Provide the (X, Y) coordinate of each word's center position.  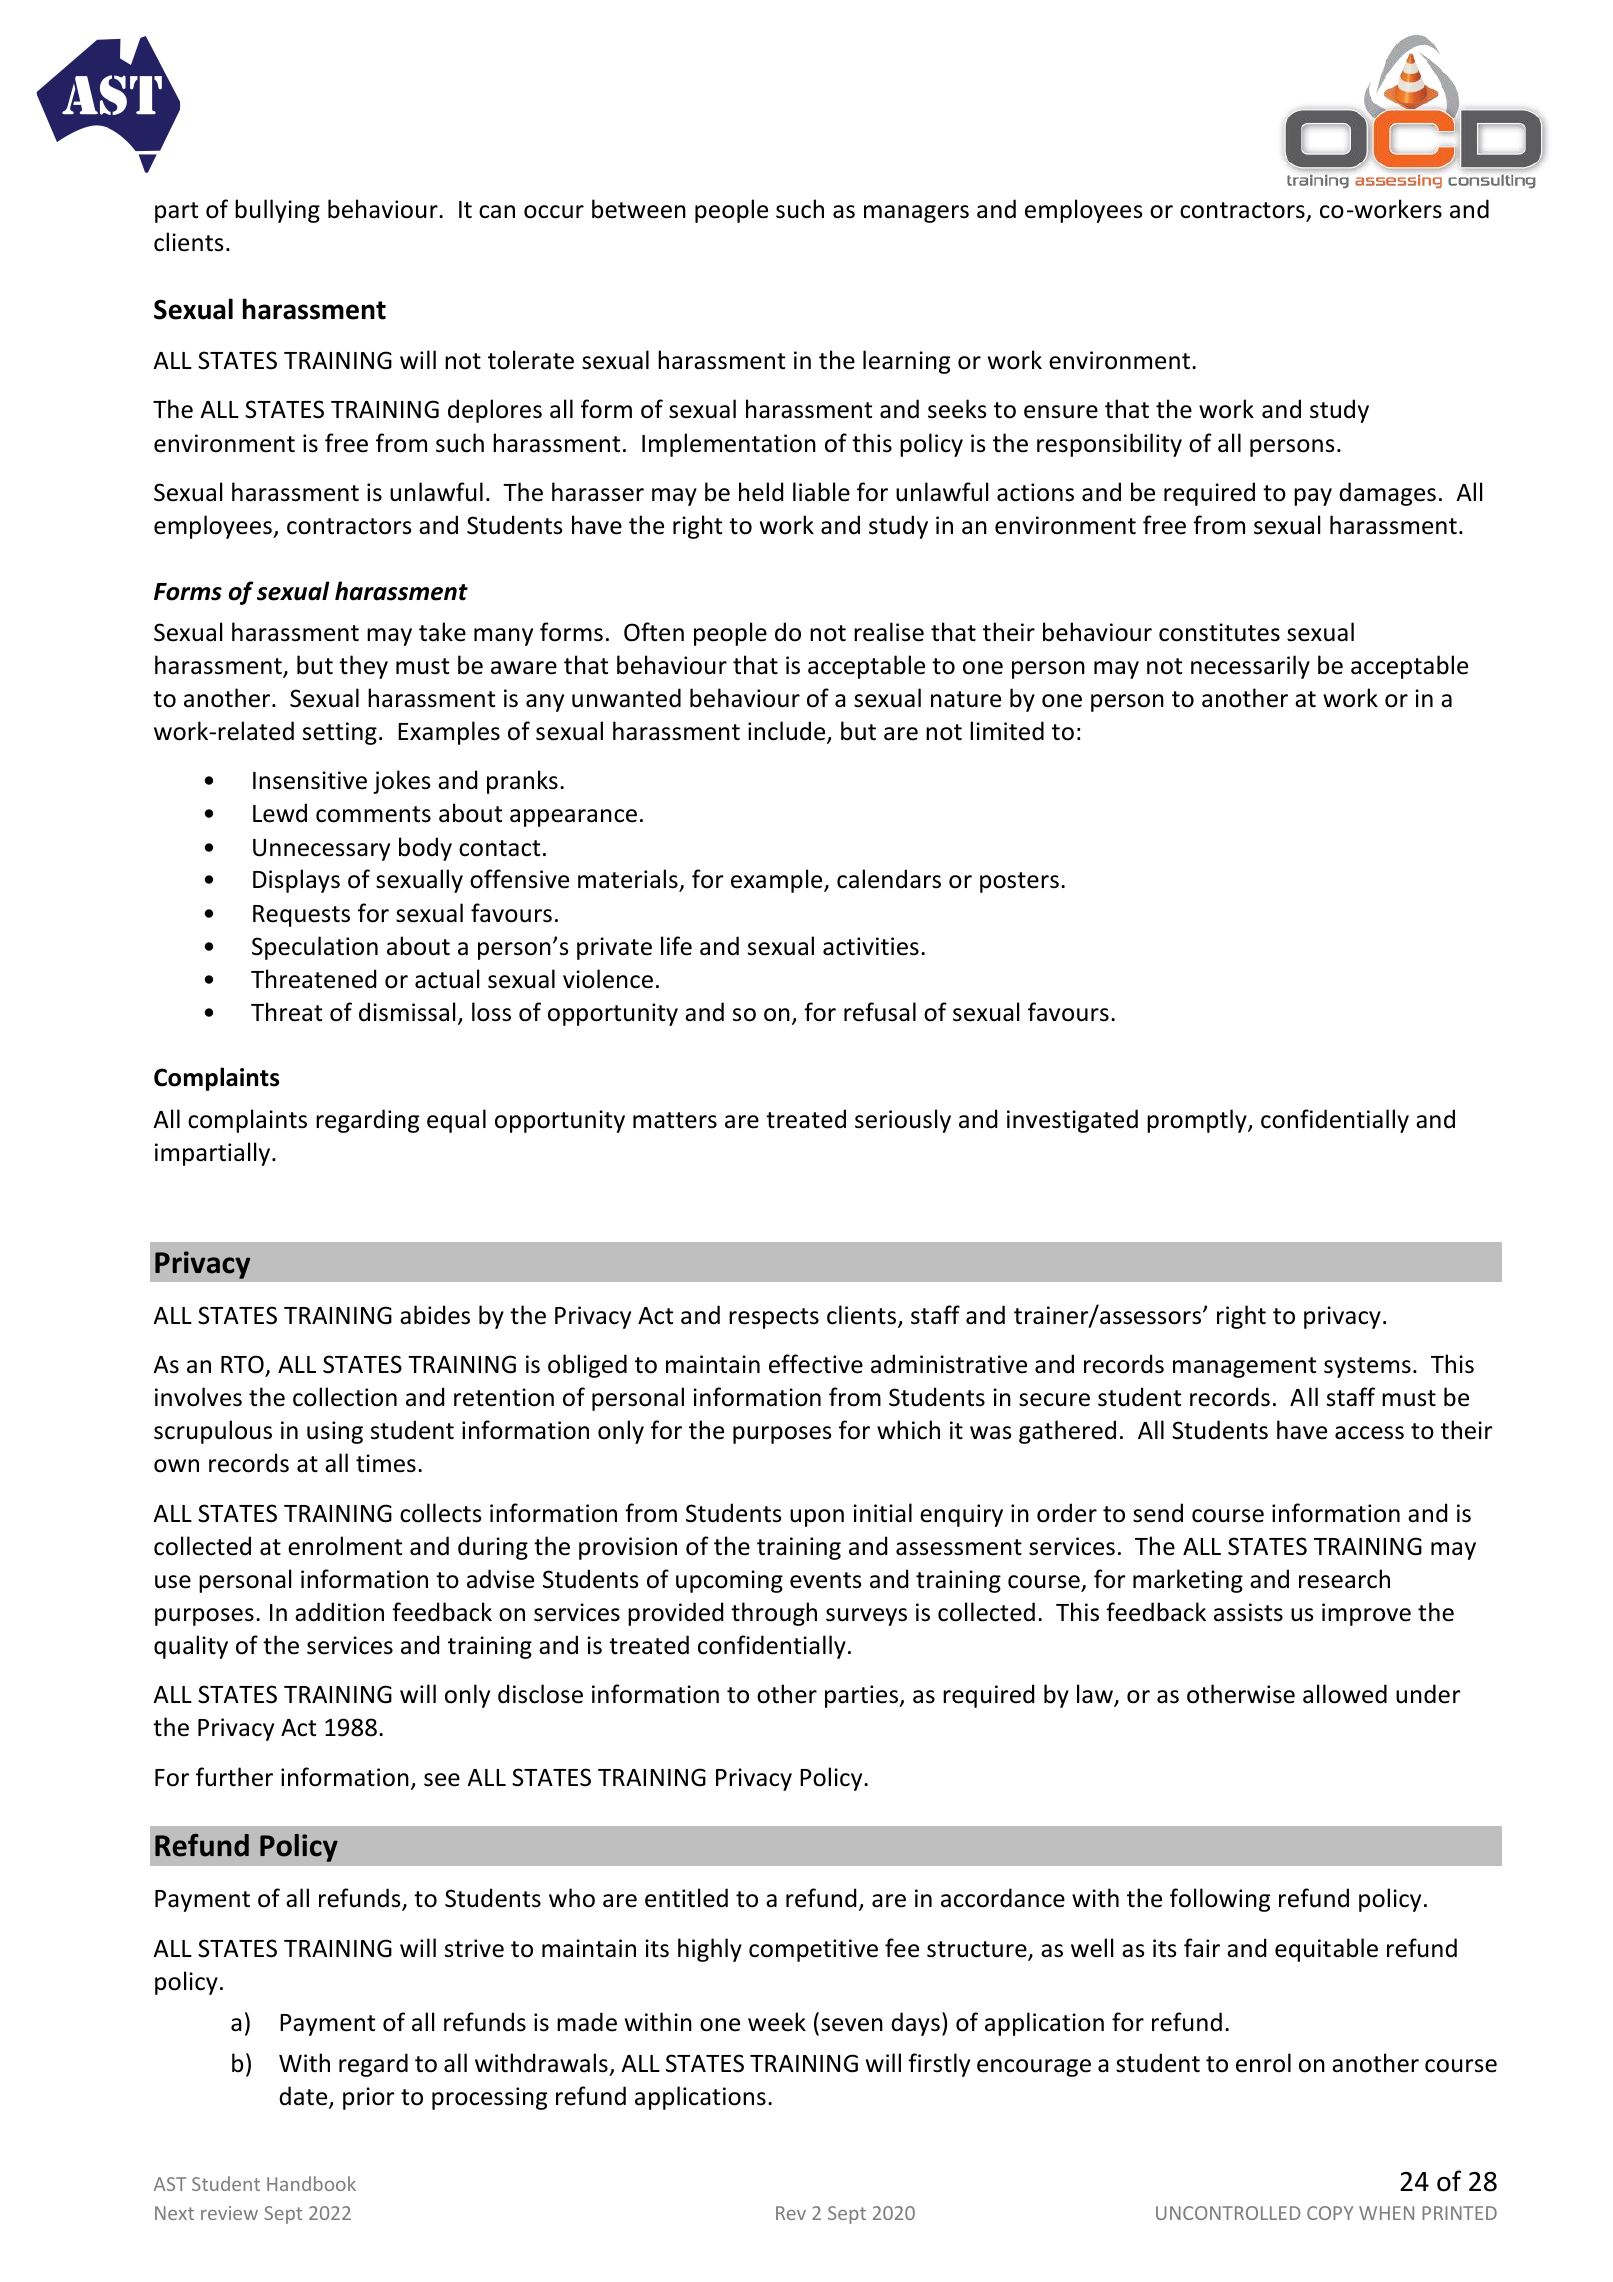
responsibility (1109, 445)
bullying (277, 211)
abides (435, 1315)
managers (916, 214)
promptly (1198, 1121)
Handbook (311, 2183)
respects (774, 1318)
